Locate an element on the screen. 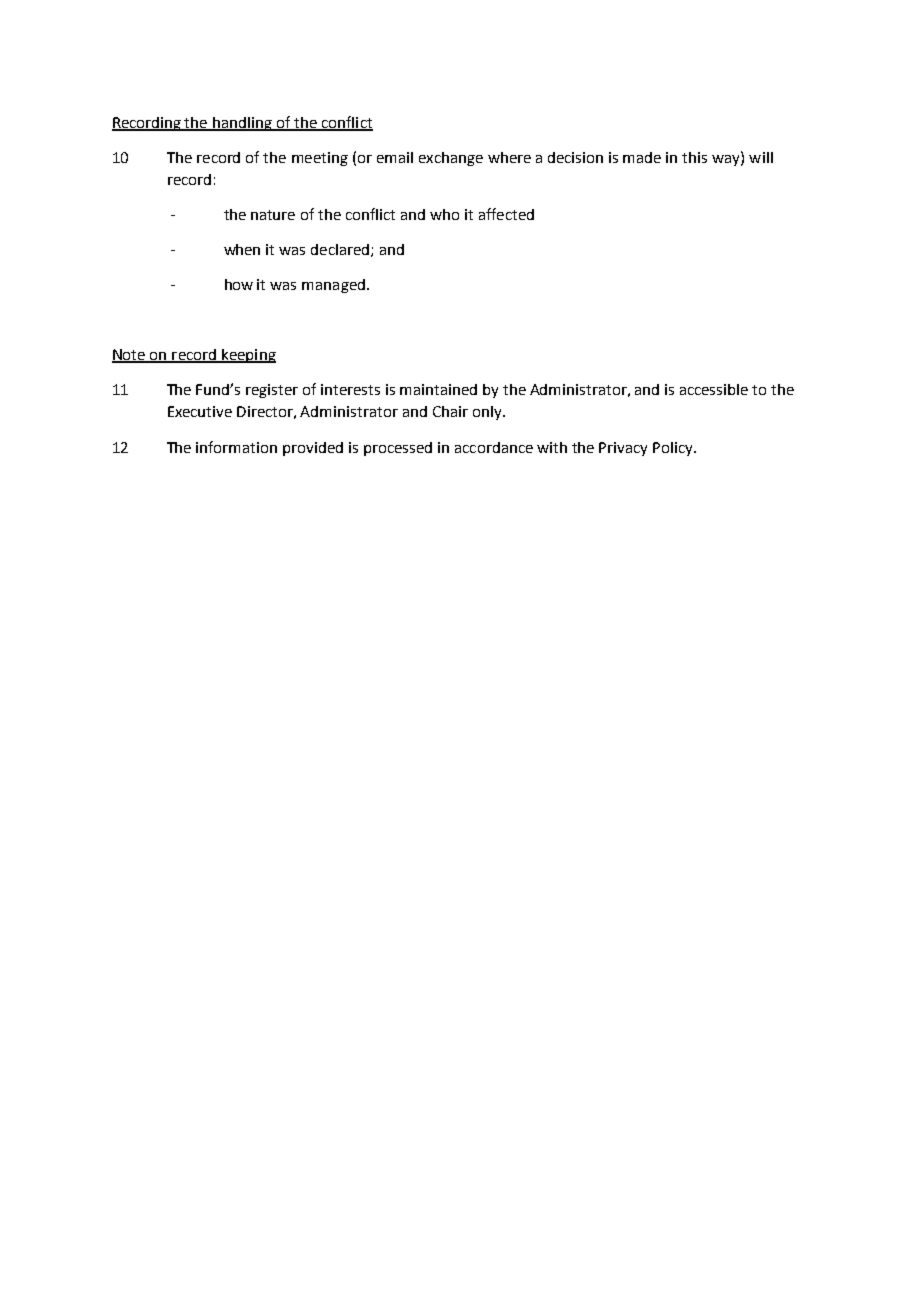 The image size is (924, 1307). Policy is located at coordinates (674, 449).
